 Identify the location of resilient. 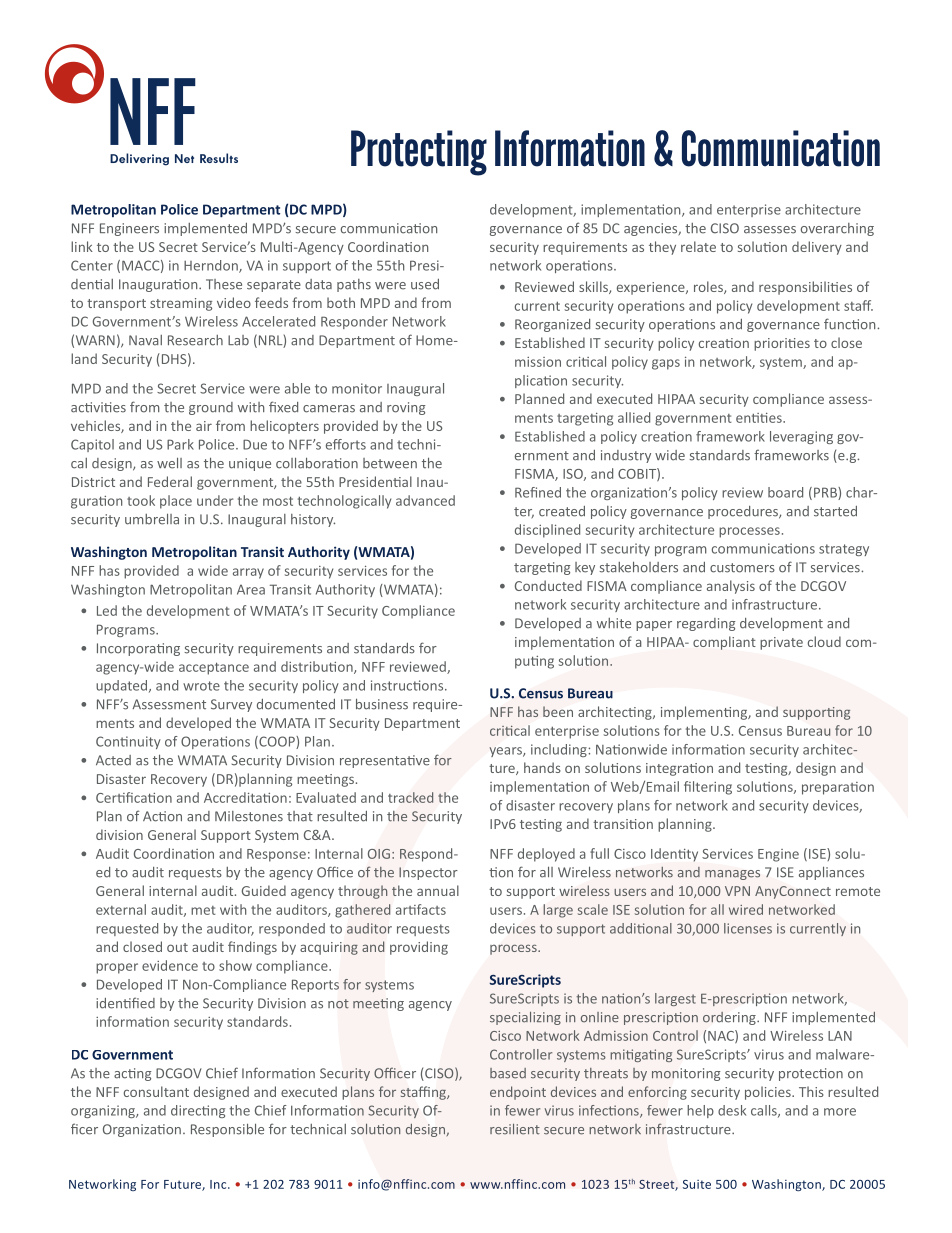
(515, 1129).
